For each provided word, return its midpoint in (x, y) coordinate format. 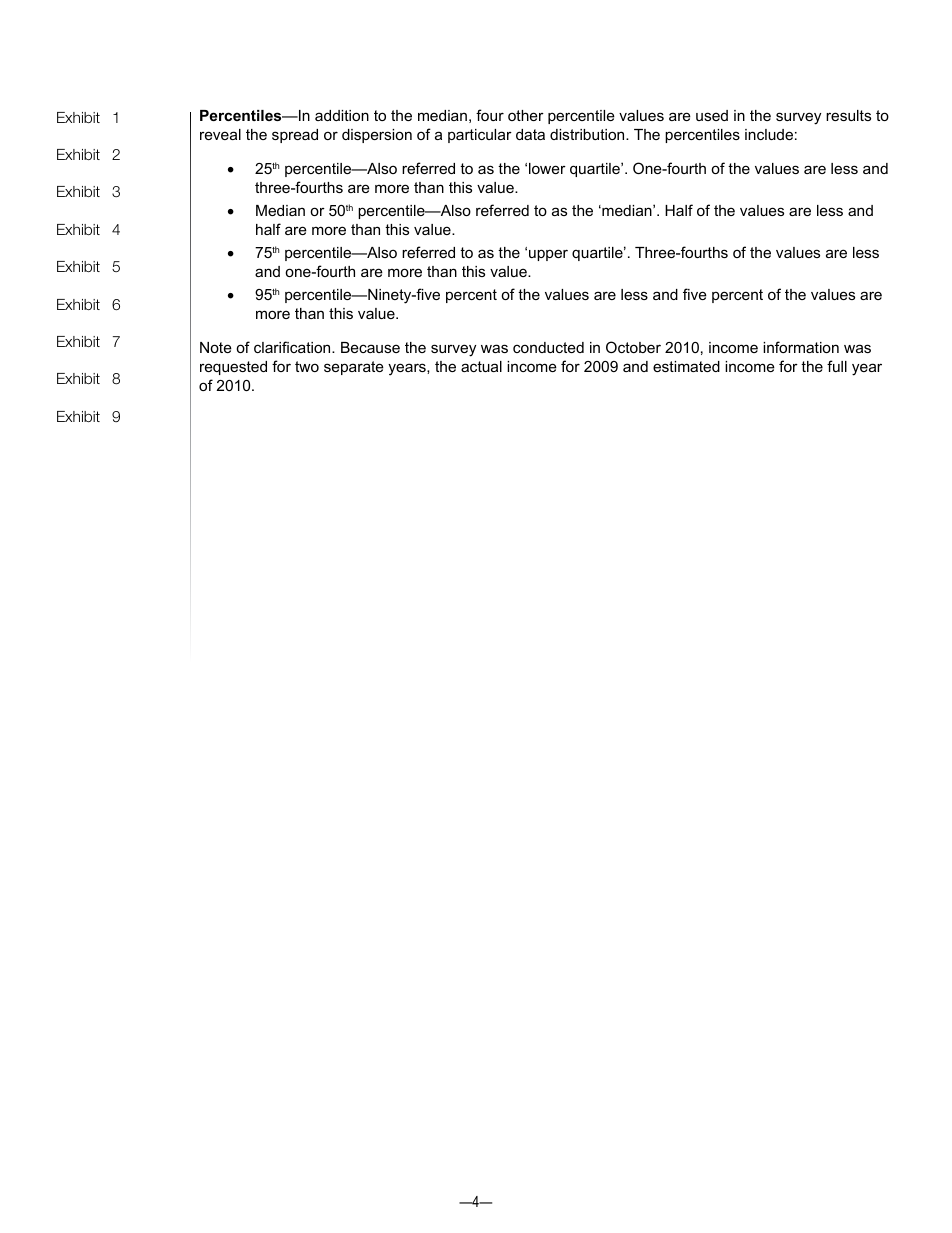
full (837, 366)
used (712, 115)
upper (548, 255)
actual (481, 366)
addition (342, 115)
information (801, 347)
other (526, 115)
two (307, 366)
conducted (548, 347)
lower (547, 168)
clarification (293, 347)
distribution (588, 134)
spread (295, 136)
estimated (686, 366)
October (633, 347)
